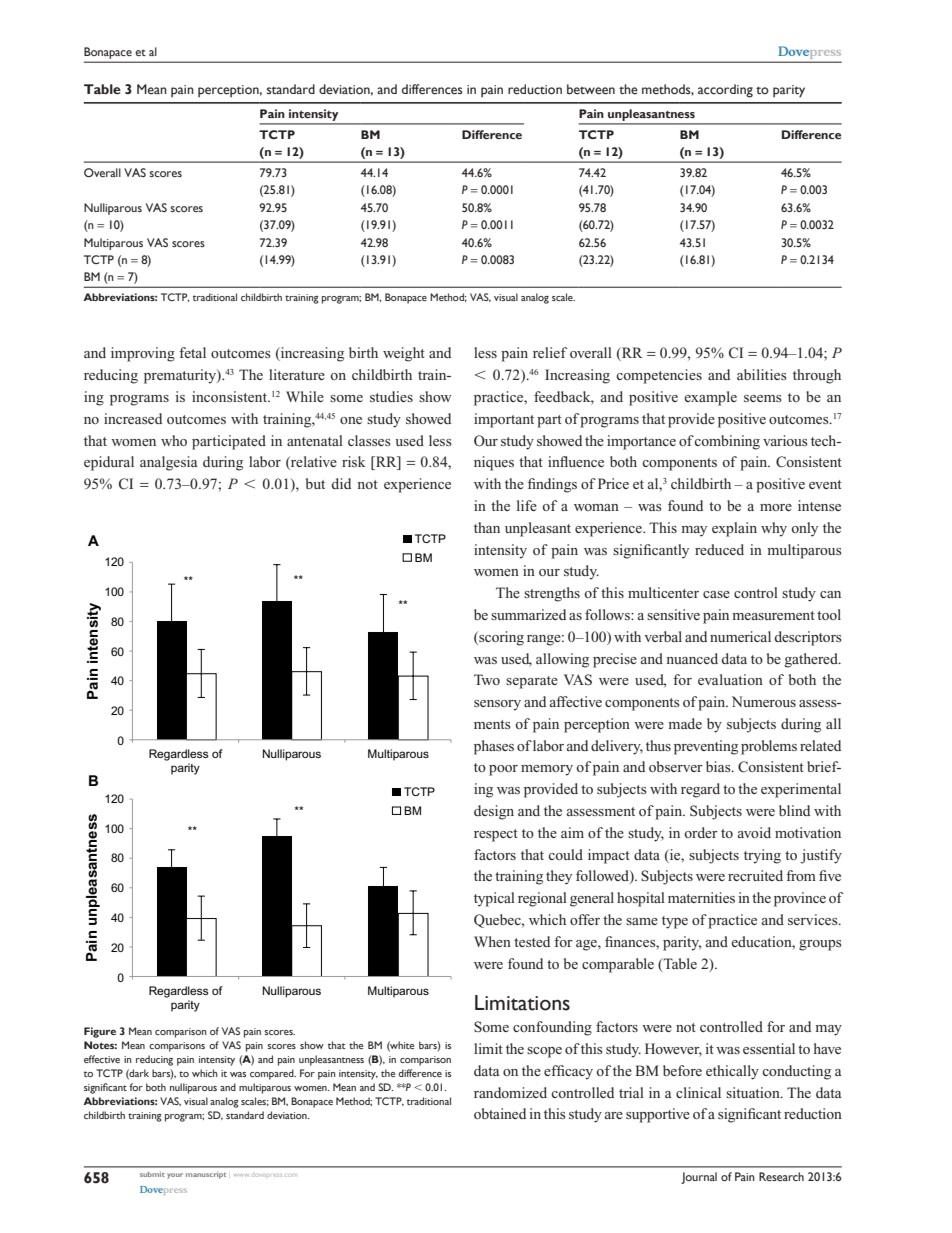  Describe the element at coordinates (762, 374) in the screenshot. I see `abilities` at that location.
